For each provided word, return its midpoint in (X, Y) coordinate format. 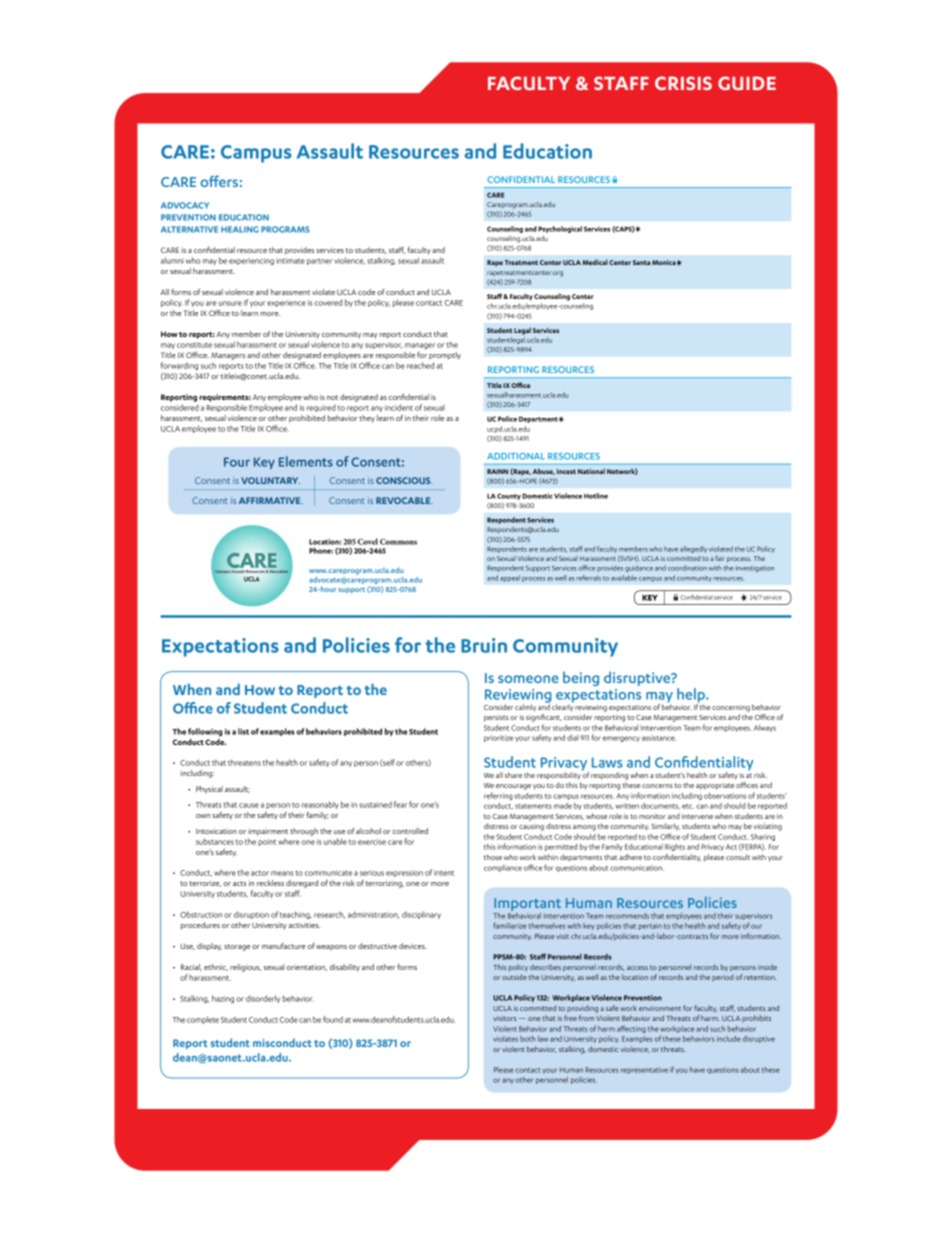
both (528, 1039)
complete (203, 1020)
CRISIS (683, 83)
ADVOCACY (185, 205)
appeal (510, 578)
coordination (687, 568)
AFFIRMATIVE (271, 500)
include (729, 1039)
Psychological (560, 229)
